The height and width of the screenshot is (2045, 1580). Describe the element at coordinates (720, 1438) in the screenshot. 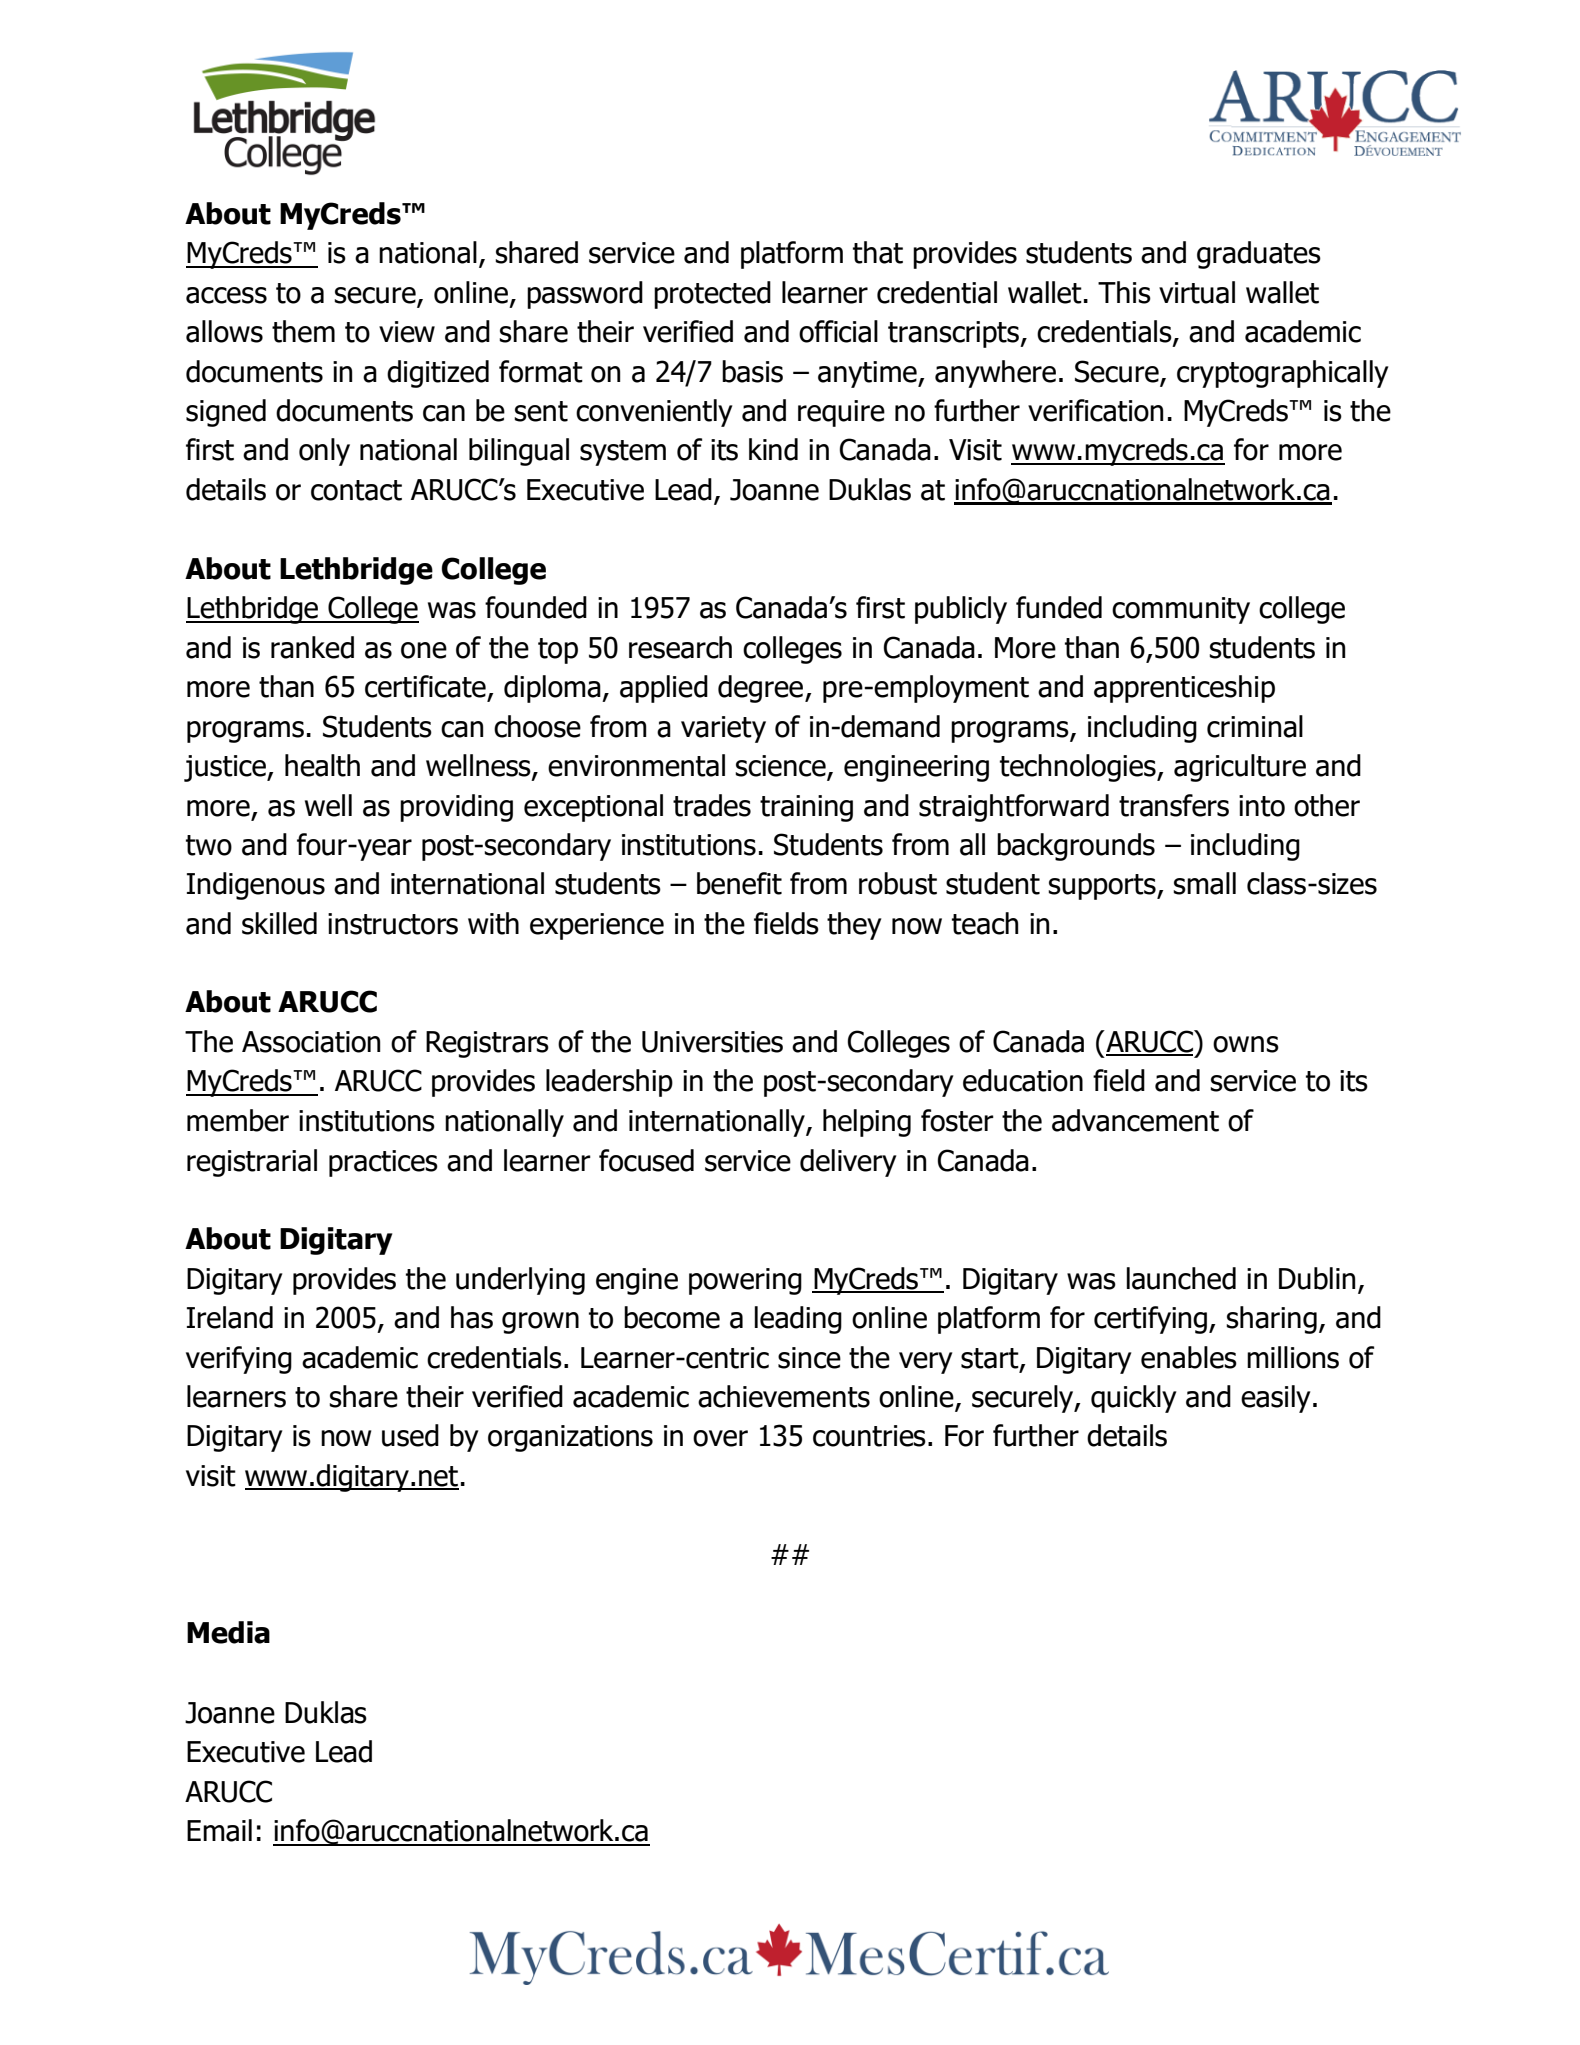

I see `over` at that location.
